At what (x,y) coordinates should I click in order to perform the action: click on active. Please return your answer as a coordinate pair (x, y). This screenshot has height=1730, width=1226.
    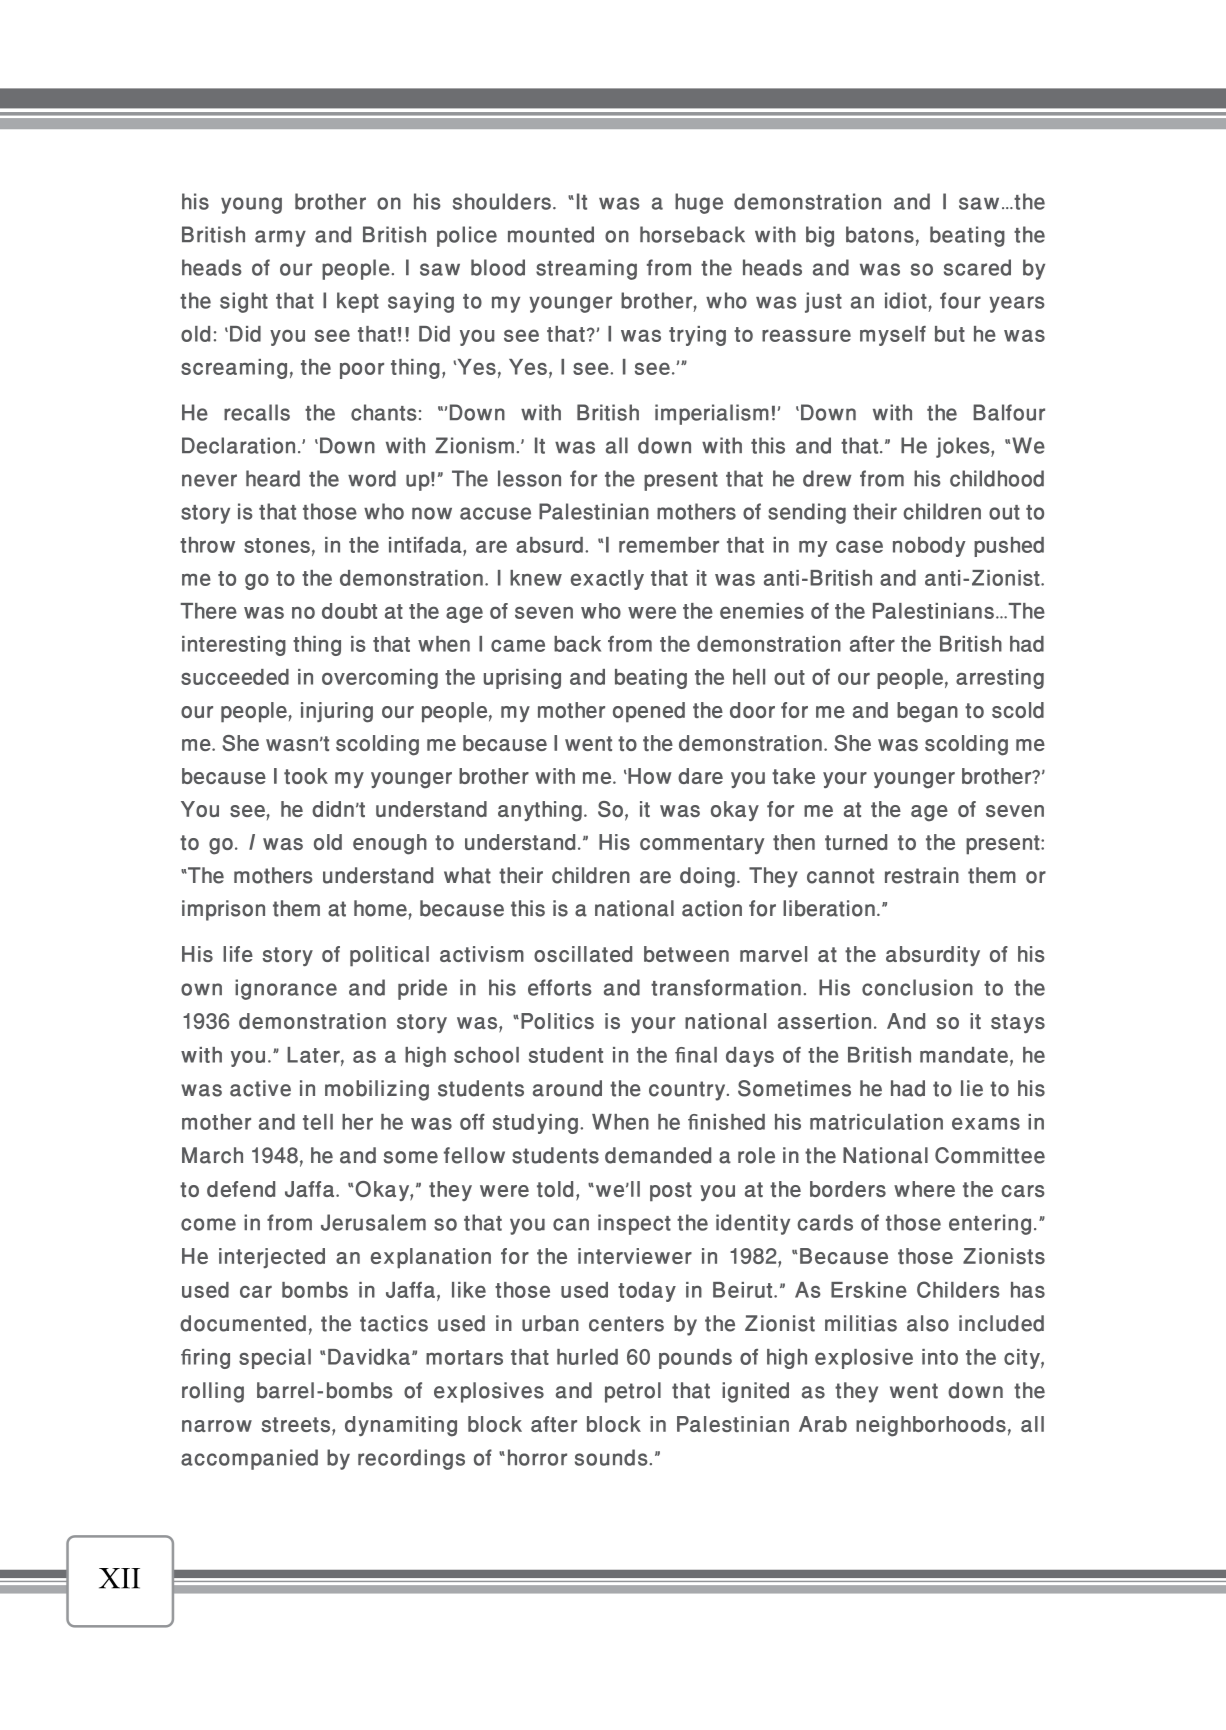
    Looking at the image, I should click on (260, 1088).
